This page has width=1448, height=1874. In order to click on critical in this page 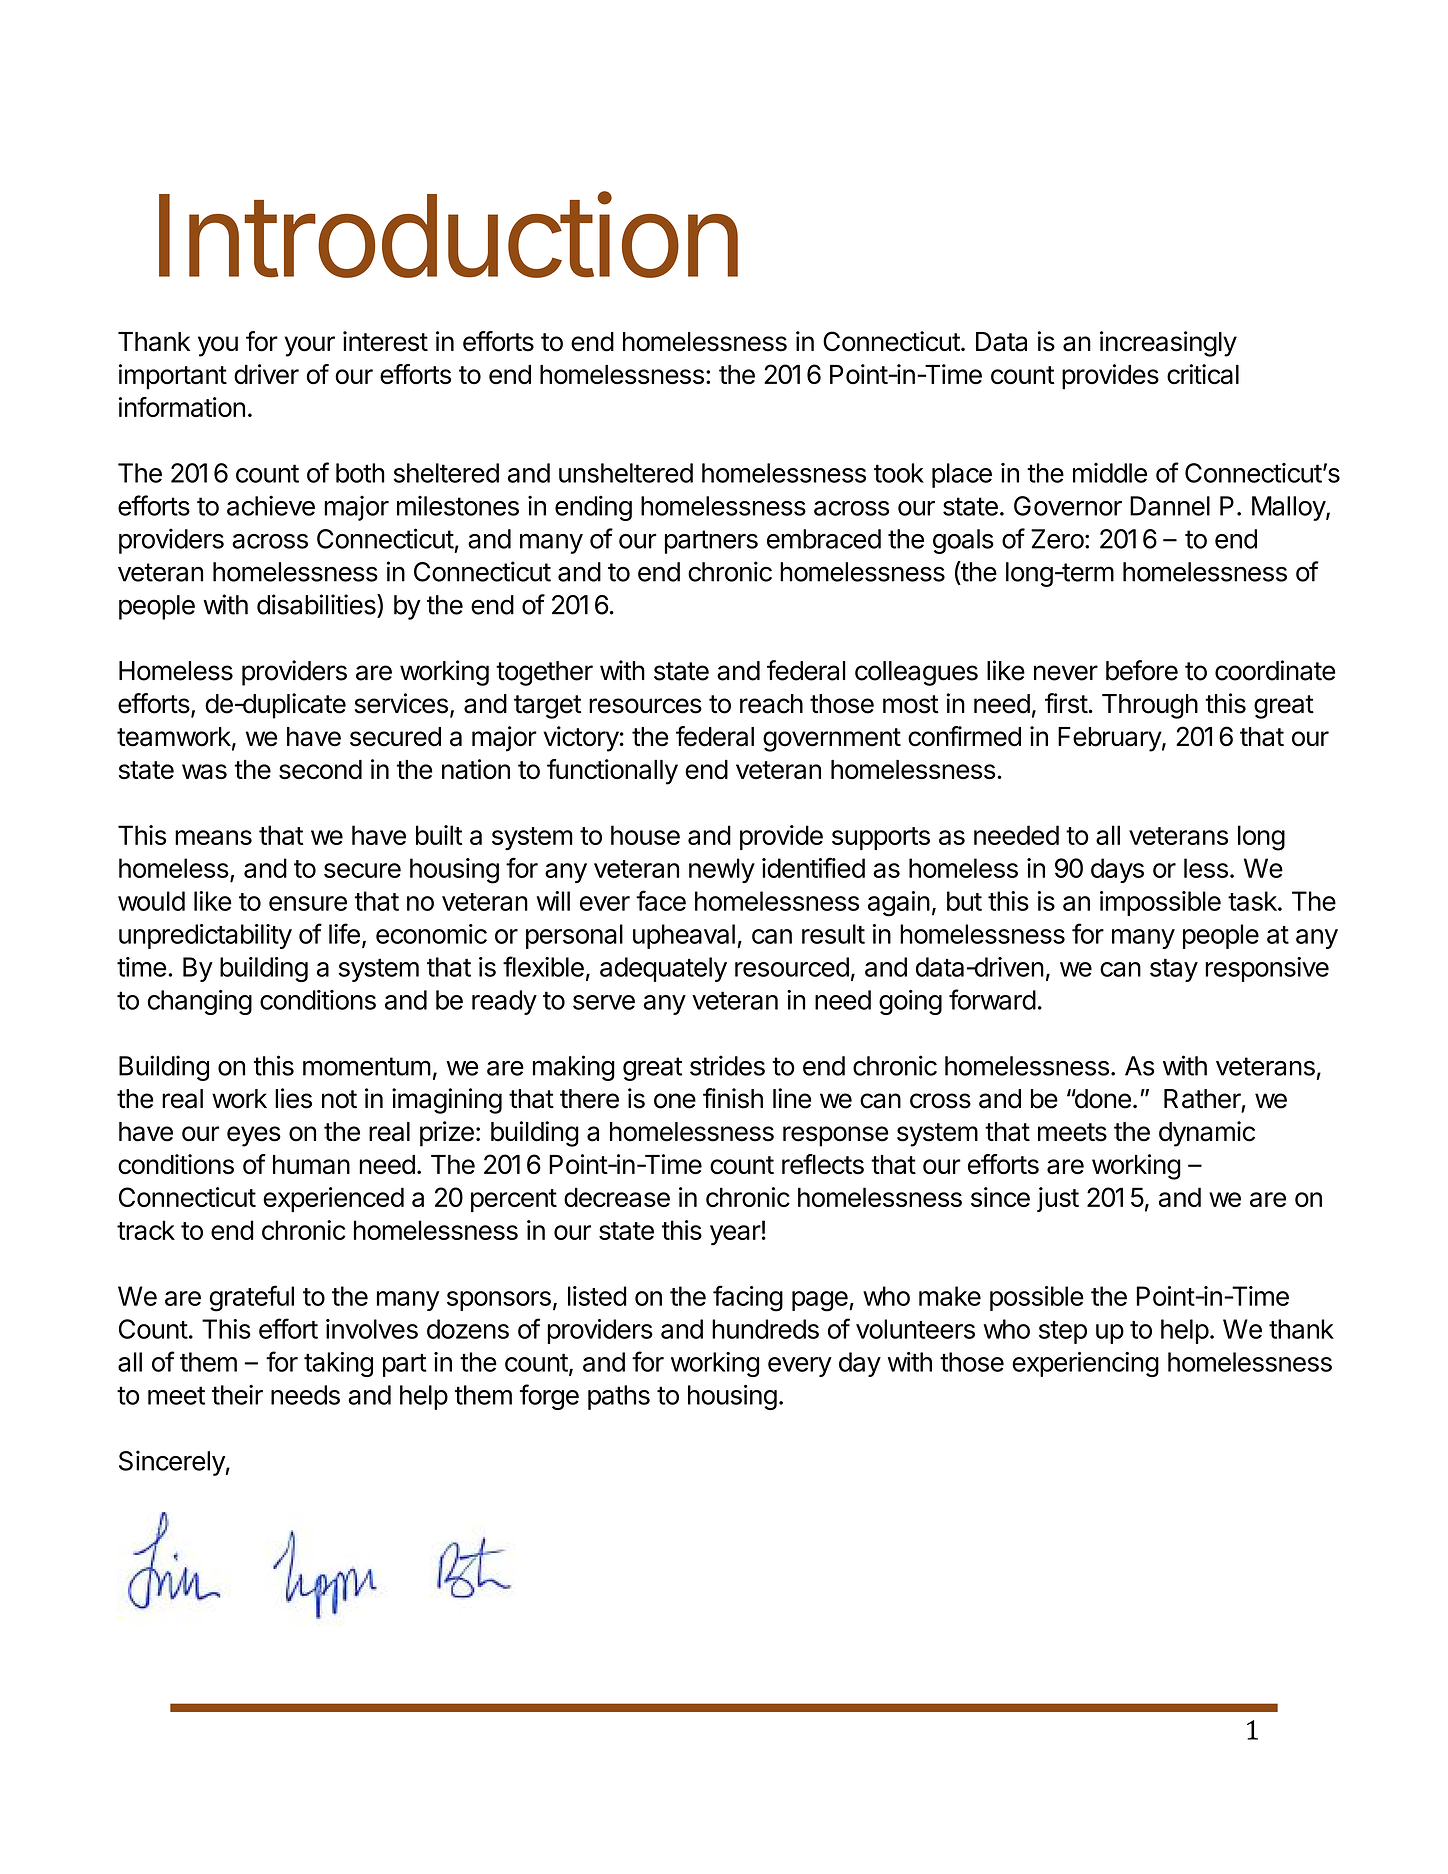, I will do `click(1203, 374)`.
